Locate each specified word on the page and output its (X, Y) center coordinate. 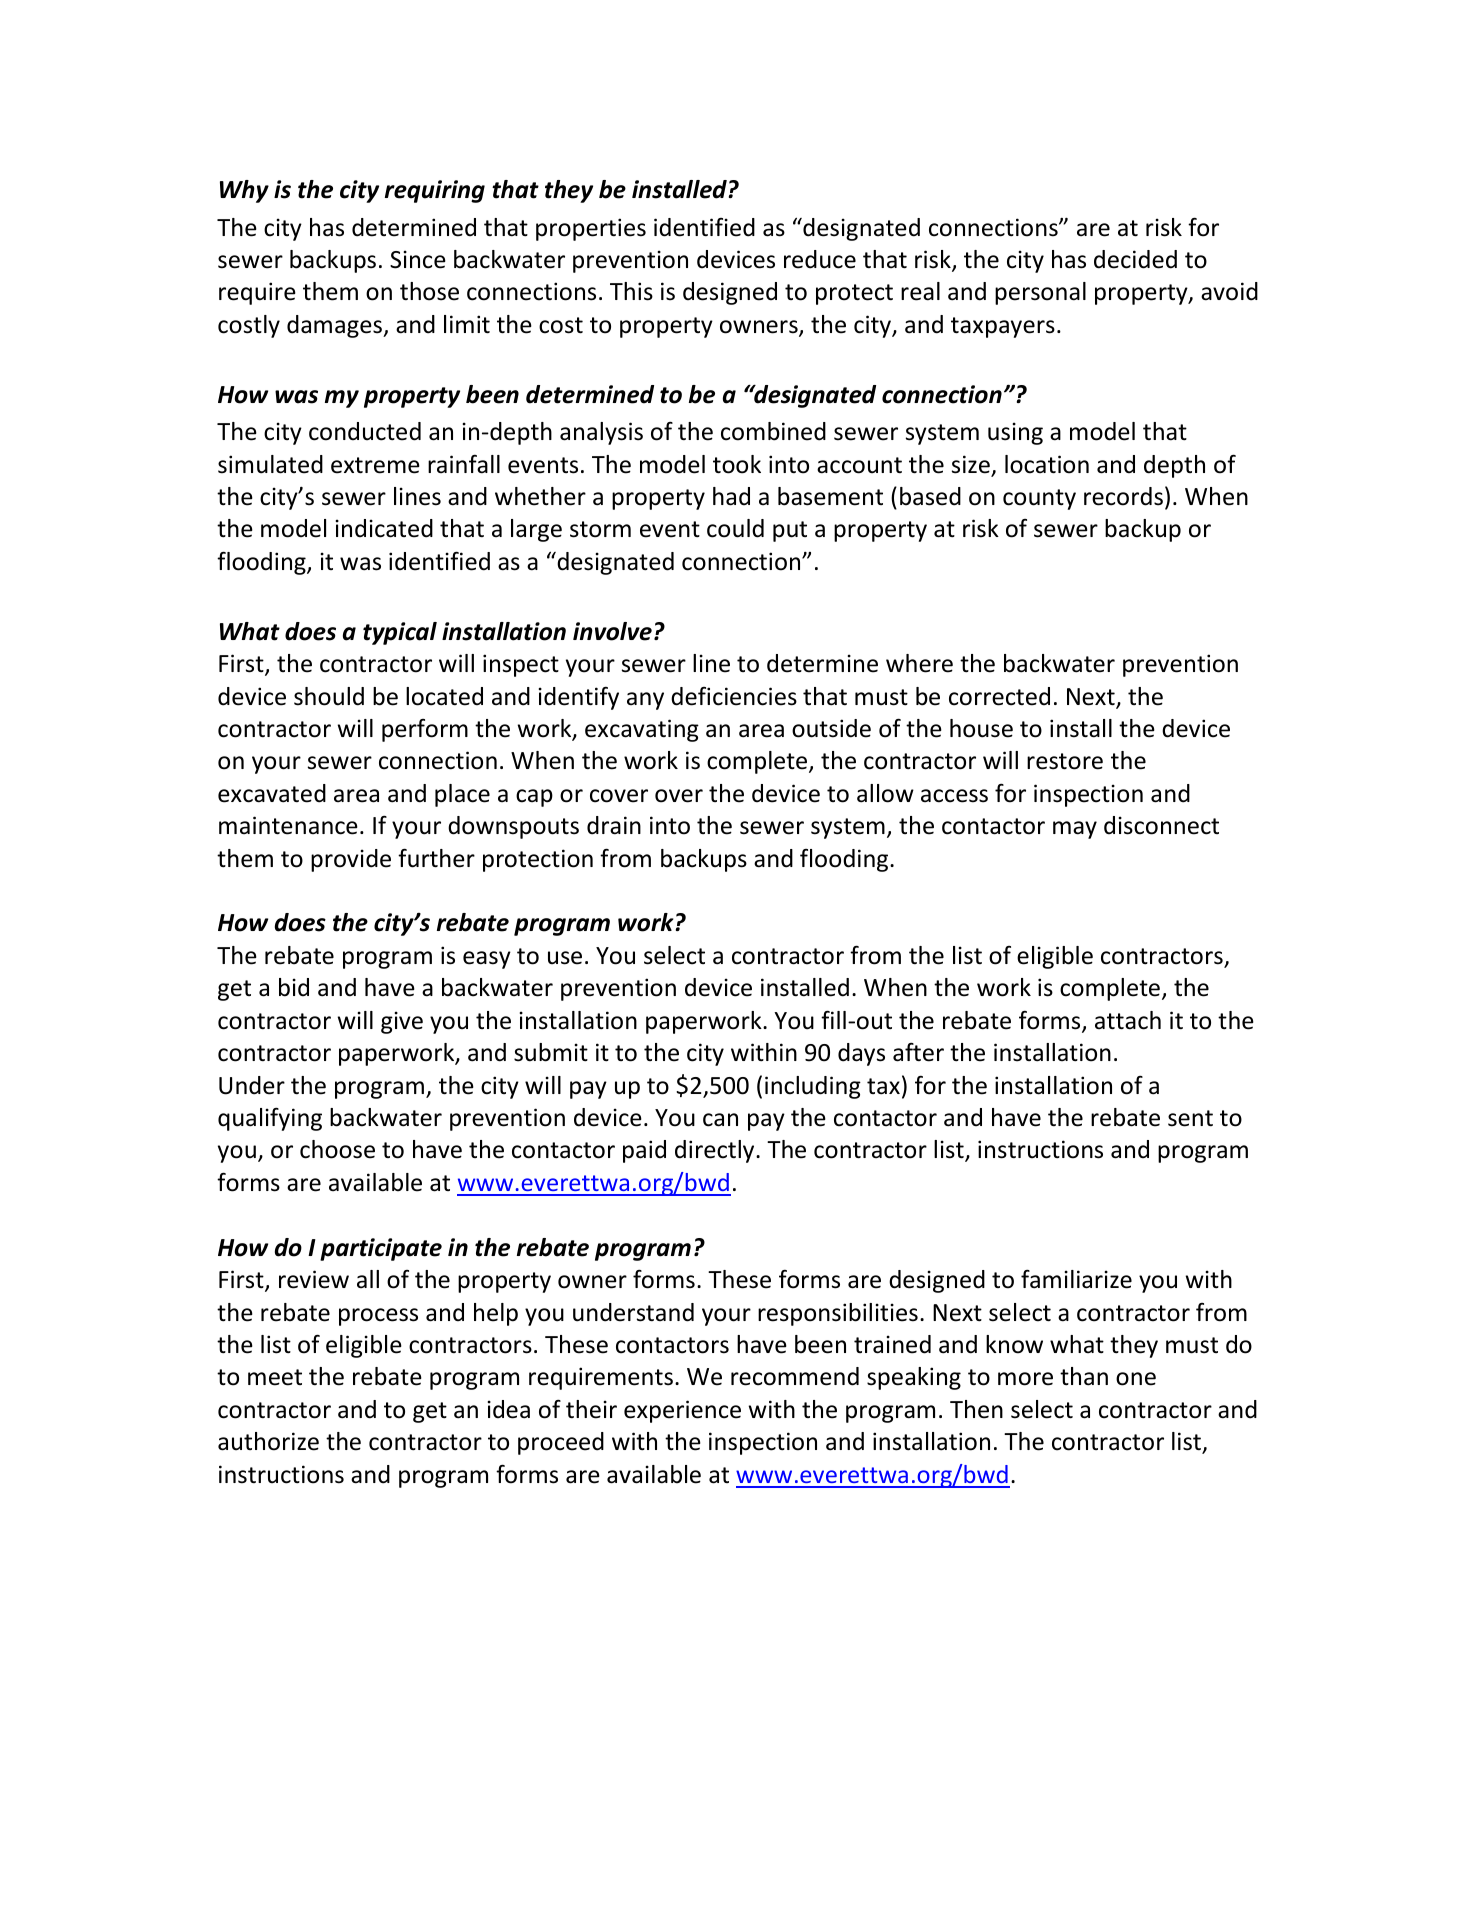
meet (275, 1377)
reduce (820, 259)
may (1075, 830)
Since (418, 259)
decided (1135, 259)
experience (682, 1411)
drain (614, 825)
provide (351, 860)
